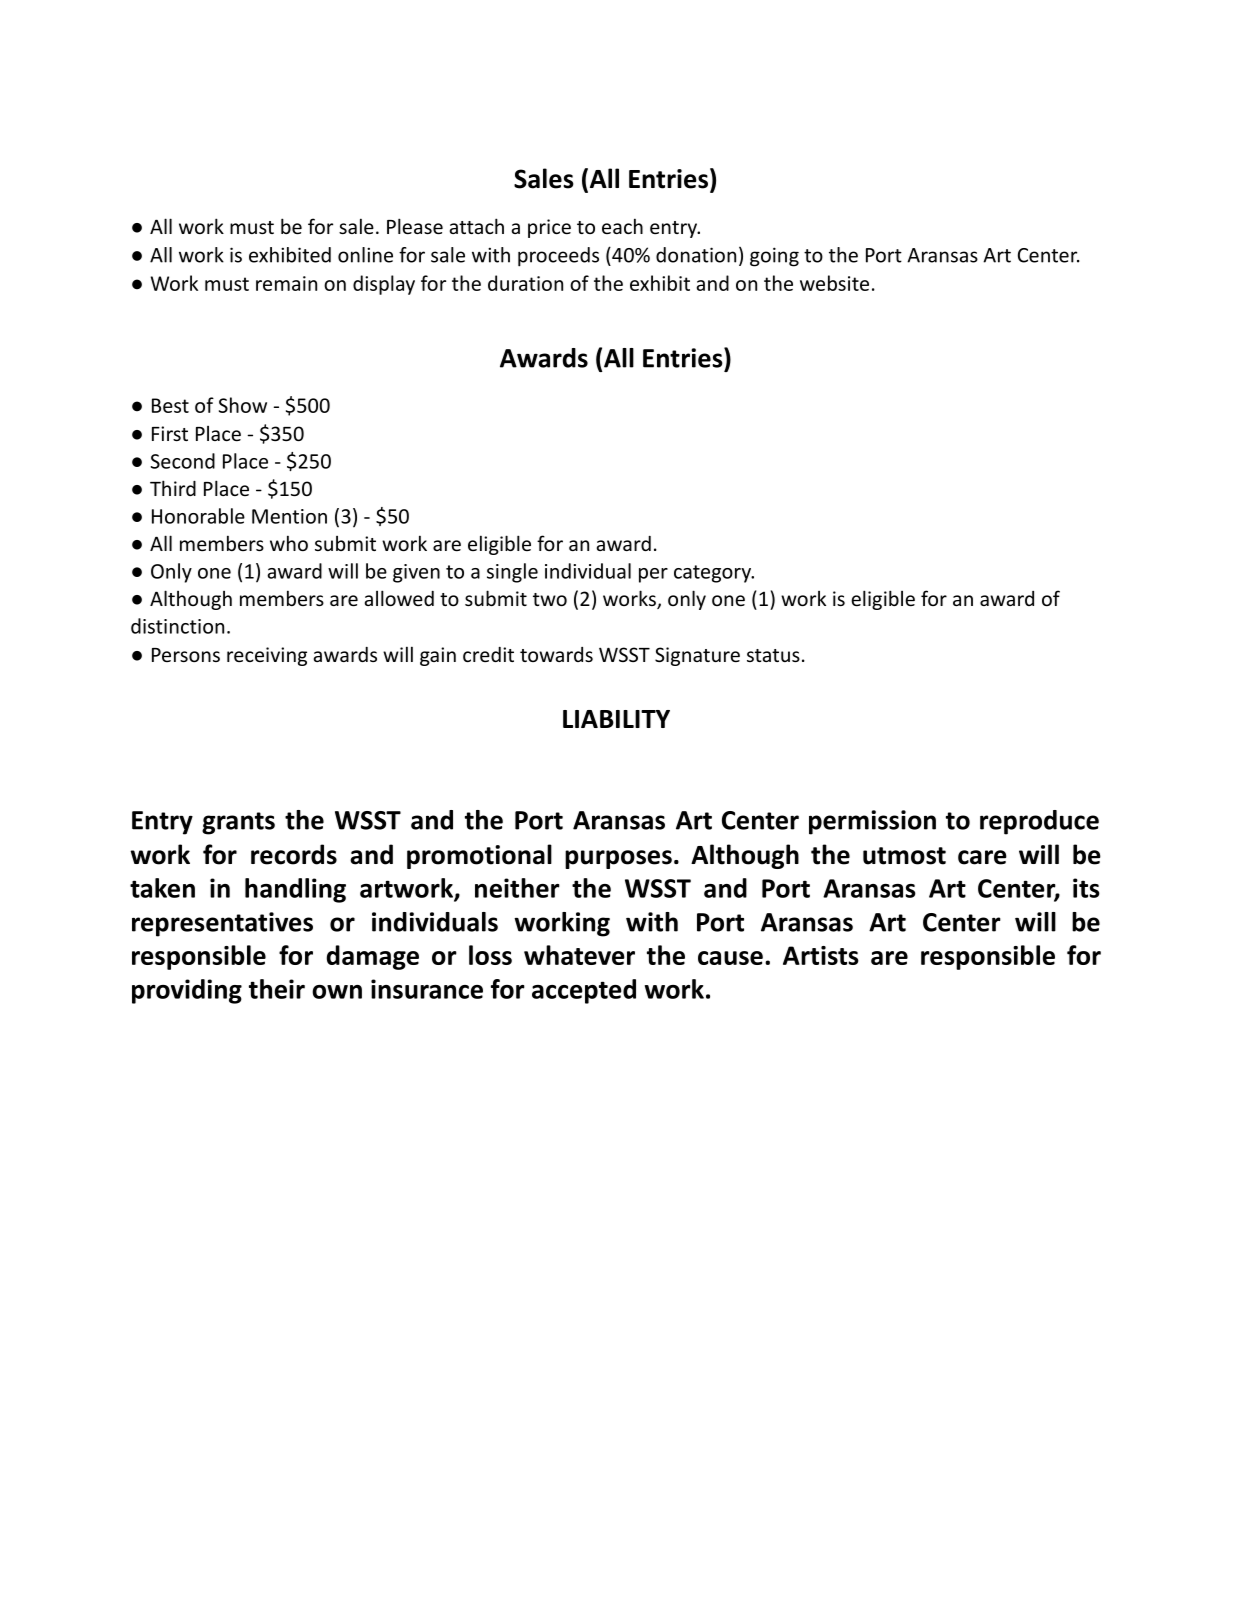 The width and height of the document is (1247, 1613). I want to click on distinction, so click(177, 626).
